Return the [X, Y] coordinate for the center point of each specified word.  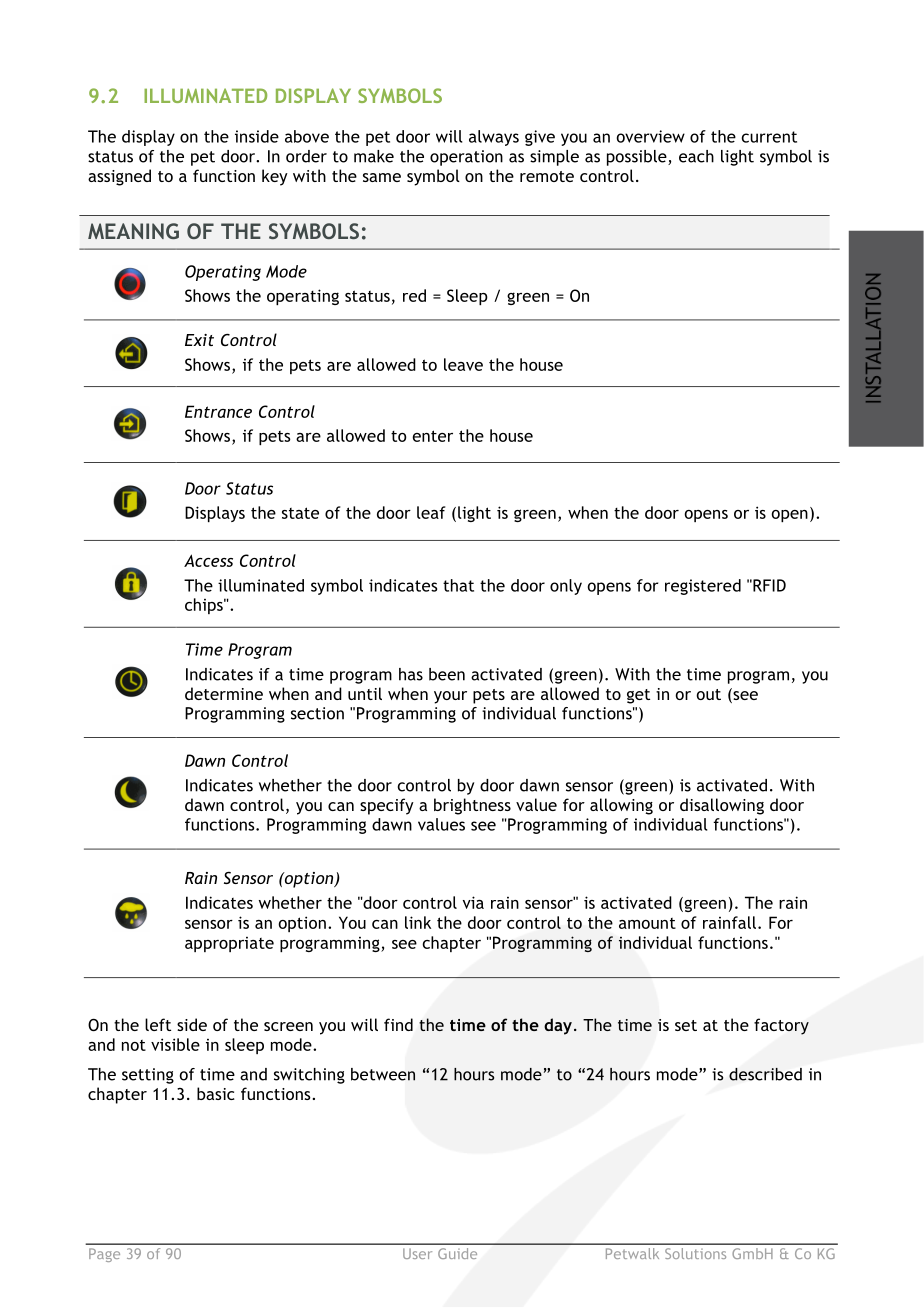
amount [647, 923]
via [473, 902]
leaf [431, 512]
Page [104, 1255]
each [696, 156]
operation [466, 158]
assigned [119, 177]
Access [208, 560]
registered [703, 587]
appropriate [229, 944]
